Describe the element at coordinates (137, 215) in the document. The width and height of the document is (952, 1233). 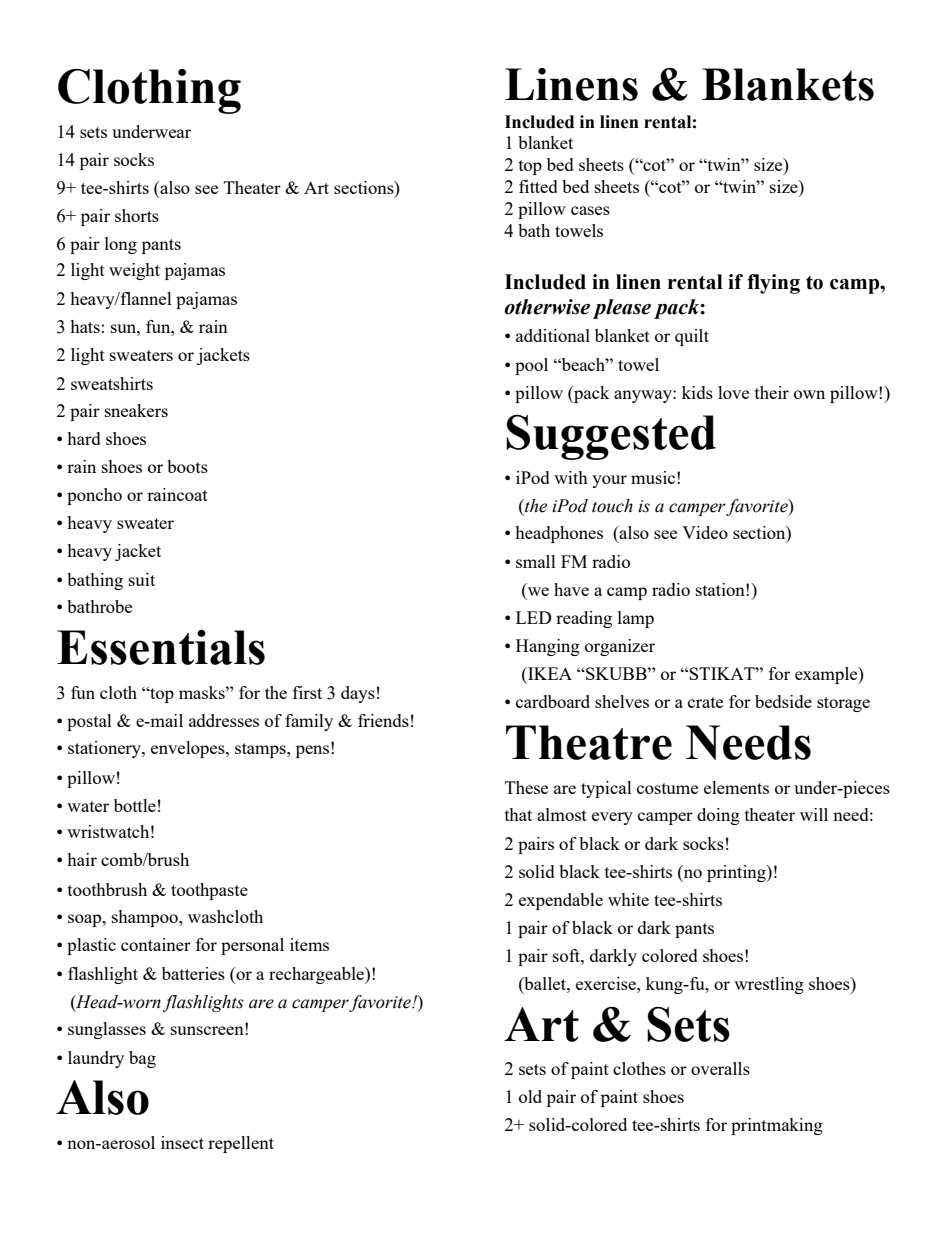
I see `shorts` at that location.
